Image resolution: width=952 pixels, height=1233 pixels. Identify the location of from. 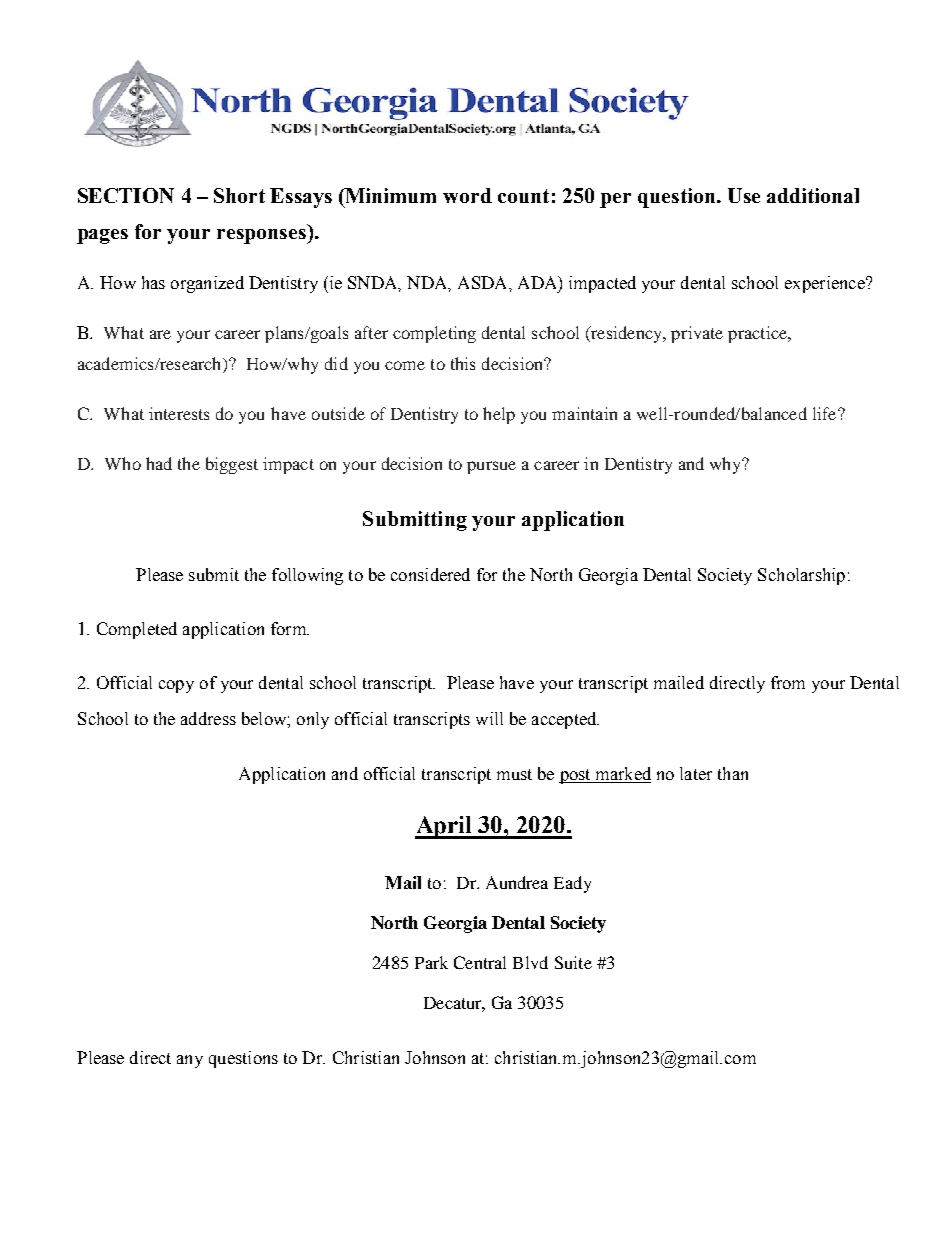
(788, 682).
